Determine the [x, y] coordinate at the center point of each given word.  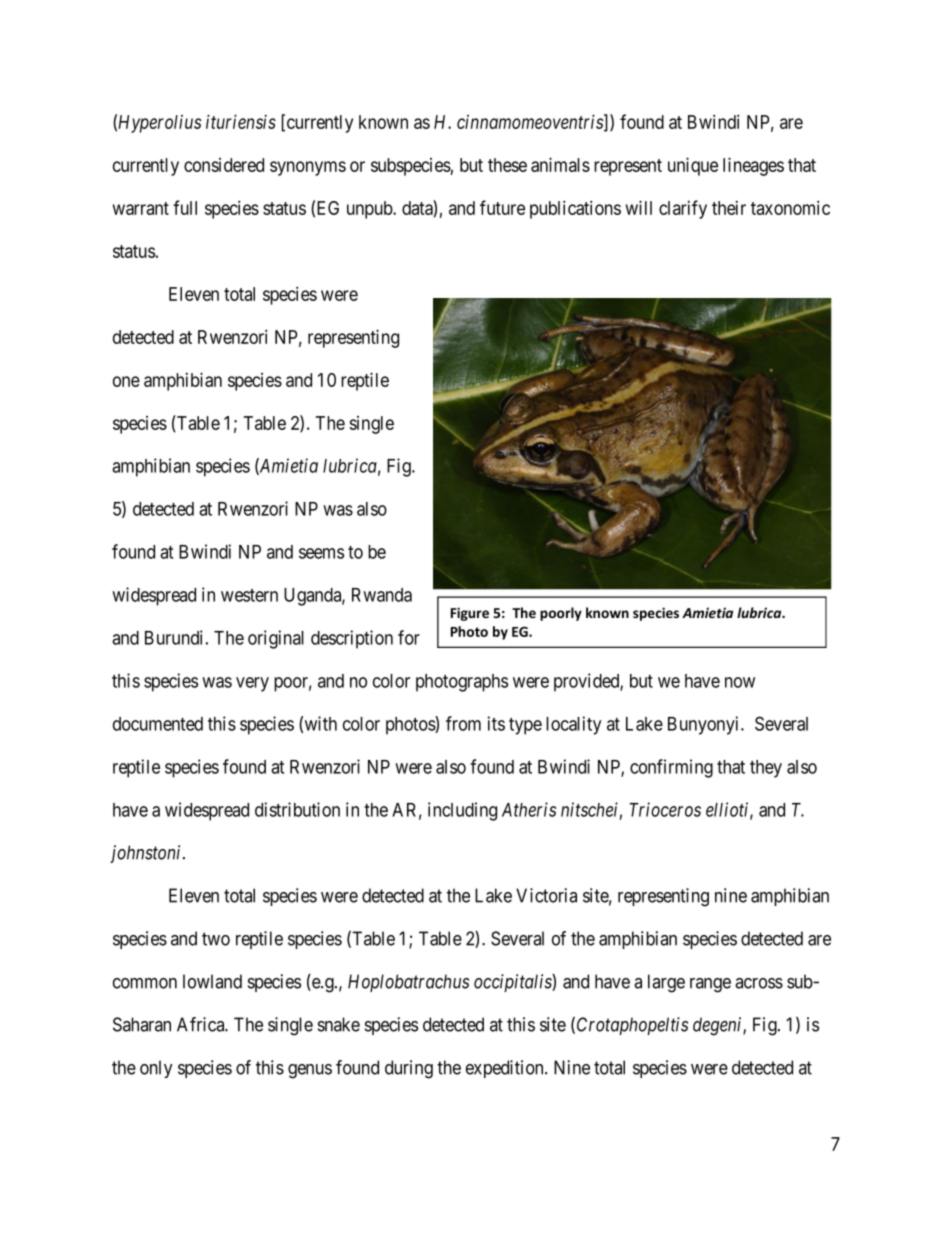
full [185, 207]
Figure [470, 614]
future [502, 207]
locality [573, 725]
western [249, 595]
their [729, 208]
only [156, 1069]
